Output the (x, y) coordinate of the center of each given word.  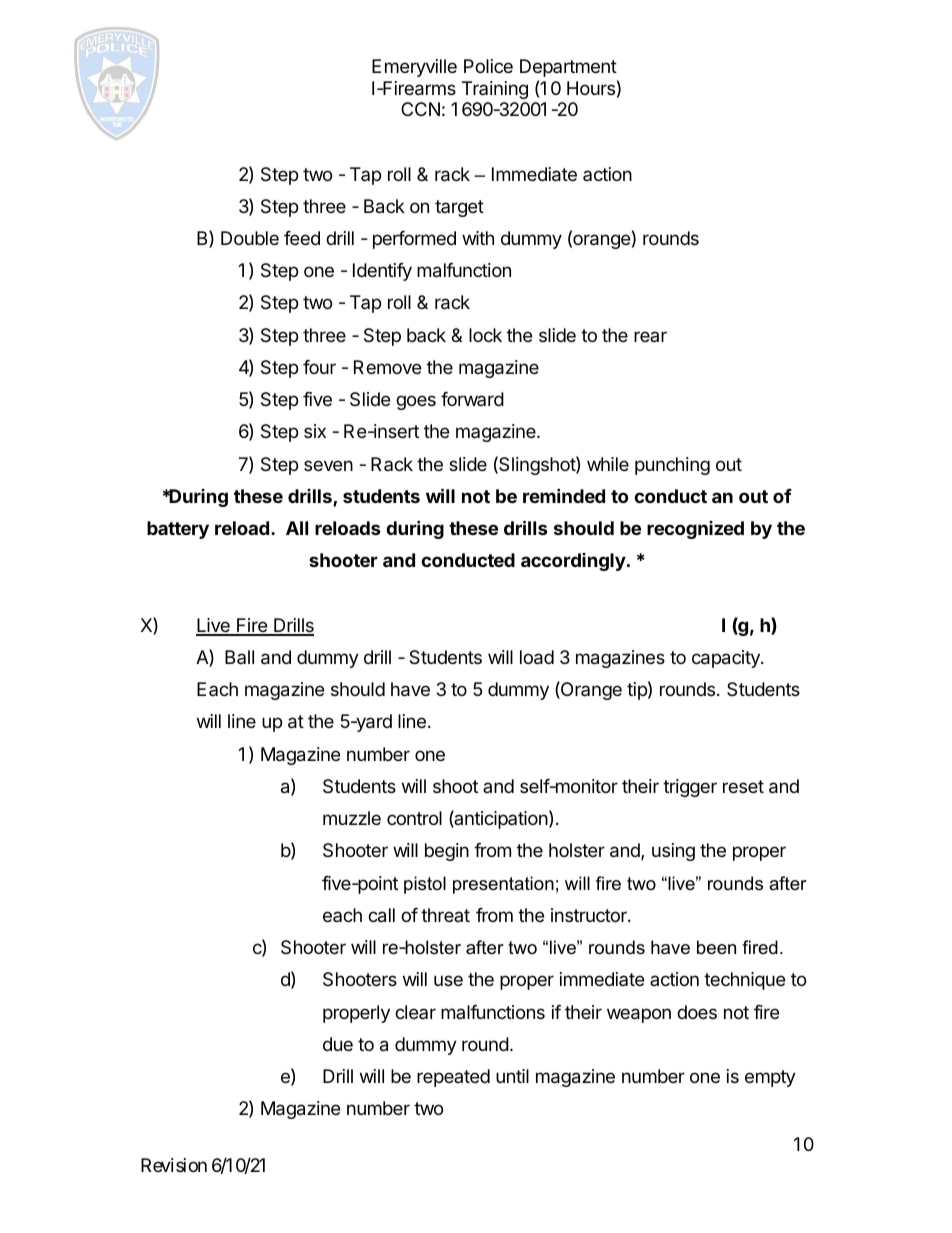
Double (250, 238)
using (673, 852)
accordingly (573, 562)
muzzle (352, 818)
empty (770, 1078)
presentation (503, 885)
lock (485, 335)
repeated (453, 1078)
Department (568, 68)
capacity (727, 659)
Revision (174, 1165)
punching (672, 466)
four (319, 367)
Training (495, 90)
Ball (239, 657)
